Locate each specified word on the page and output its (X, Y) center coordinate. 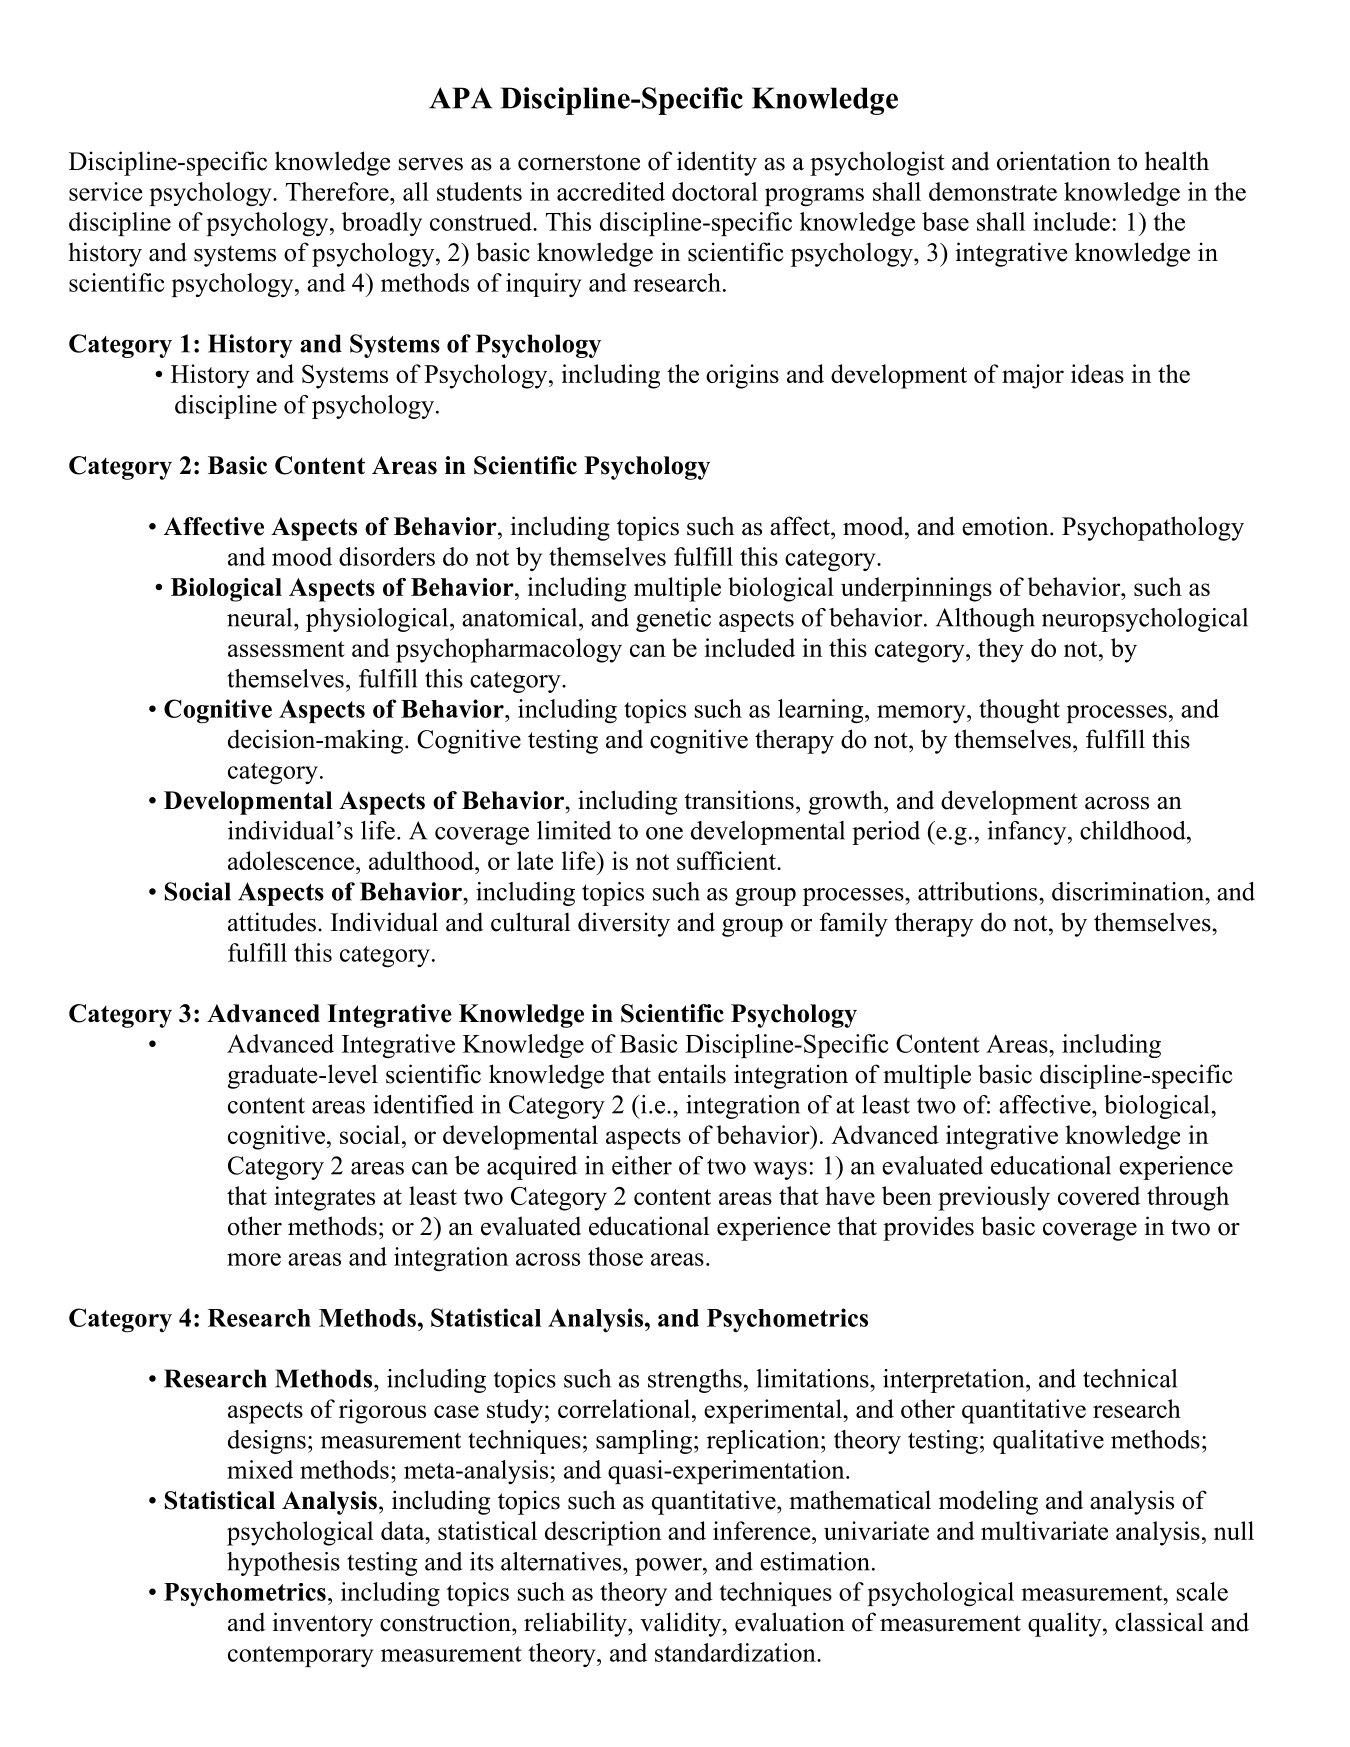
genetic (673, 620)
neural (261, 617)
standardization (736, 1652)
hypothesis (283, 1564)
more (254, 1259)
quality (1066, 1624)
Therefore (338, 191)
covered (1099, 1195)
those (615, 1256)
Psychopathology (1153, 528)
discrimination (1129, 891)
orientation (1054, 161)
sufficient (727, 860)
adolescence (292, 860)
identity (717, 163)
